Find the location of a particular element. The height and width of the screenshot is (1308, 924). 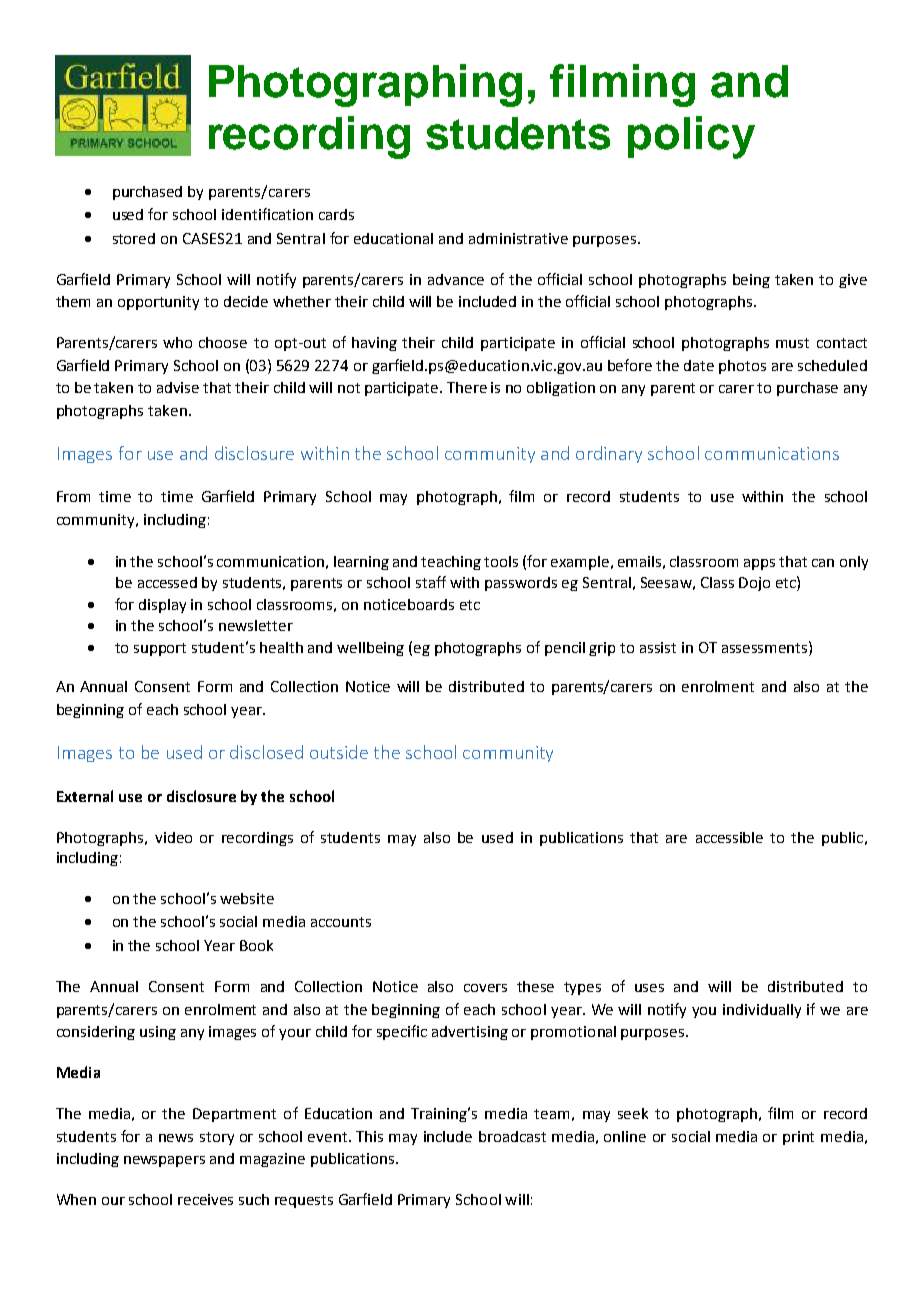

broadcast is located at coordinates (512, 1136).
